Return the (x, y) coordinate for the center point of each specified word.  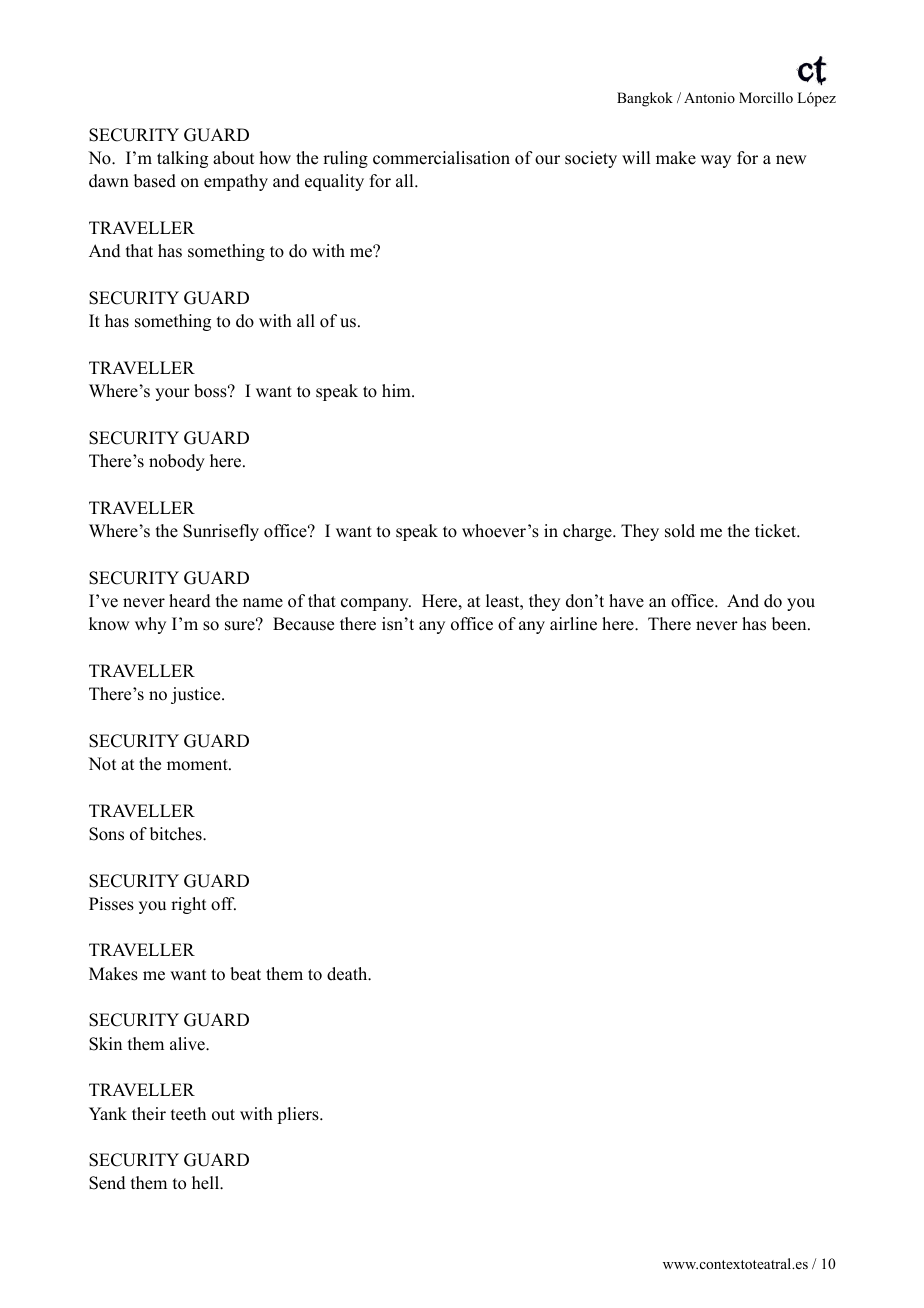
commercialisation (441, 158)
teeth (188, 1114)
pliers (299, 1115)
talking (182, 159)
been (790, 624)
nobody (177, 462)
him (397, 390)
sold (680, 531)
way (716, 161)
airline (573, 624)
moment (198, 765)
